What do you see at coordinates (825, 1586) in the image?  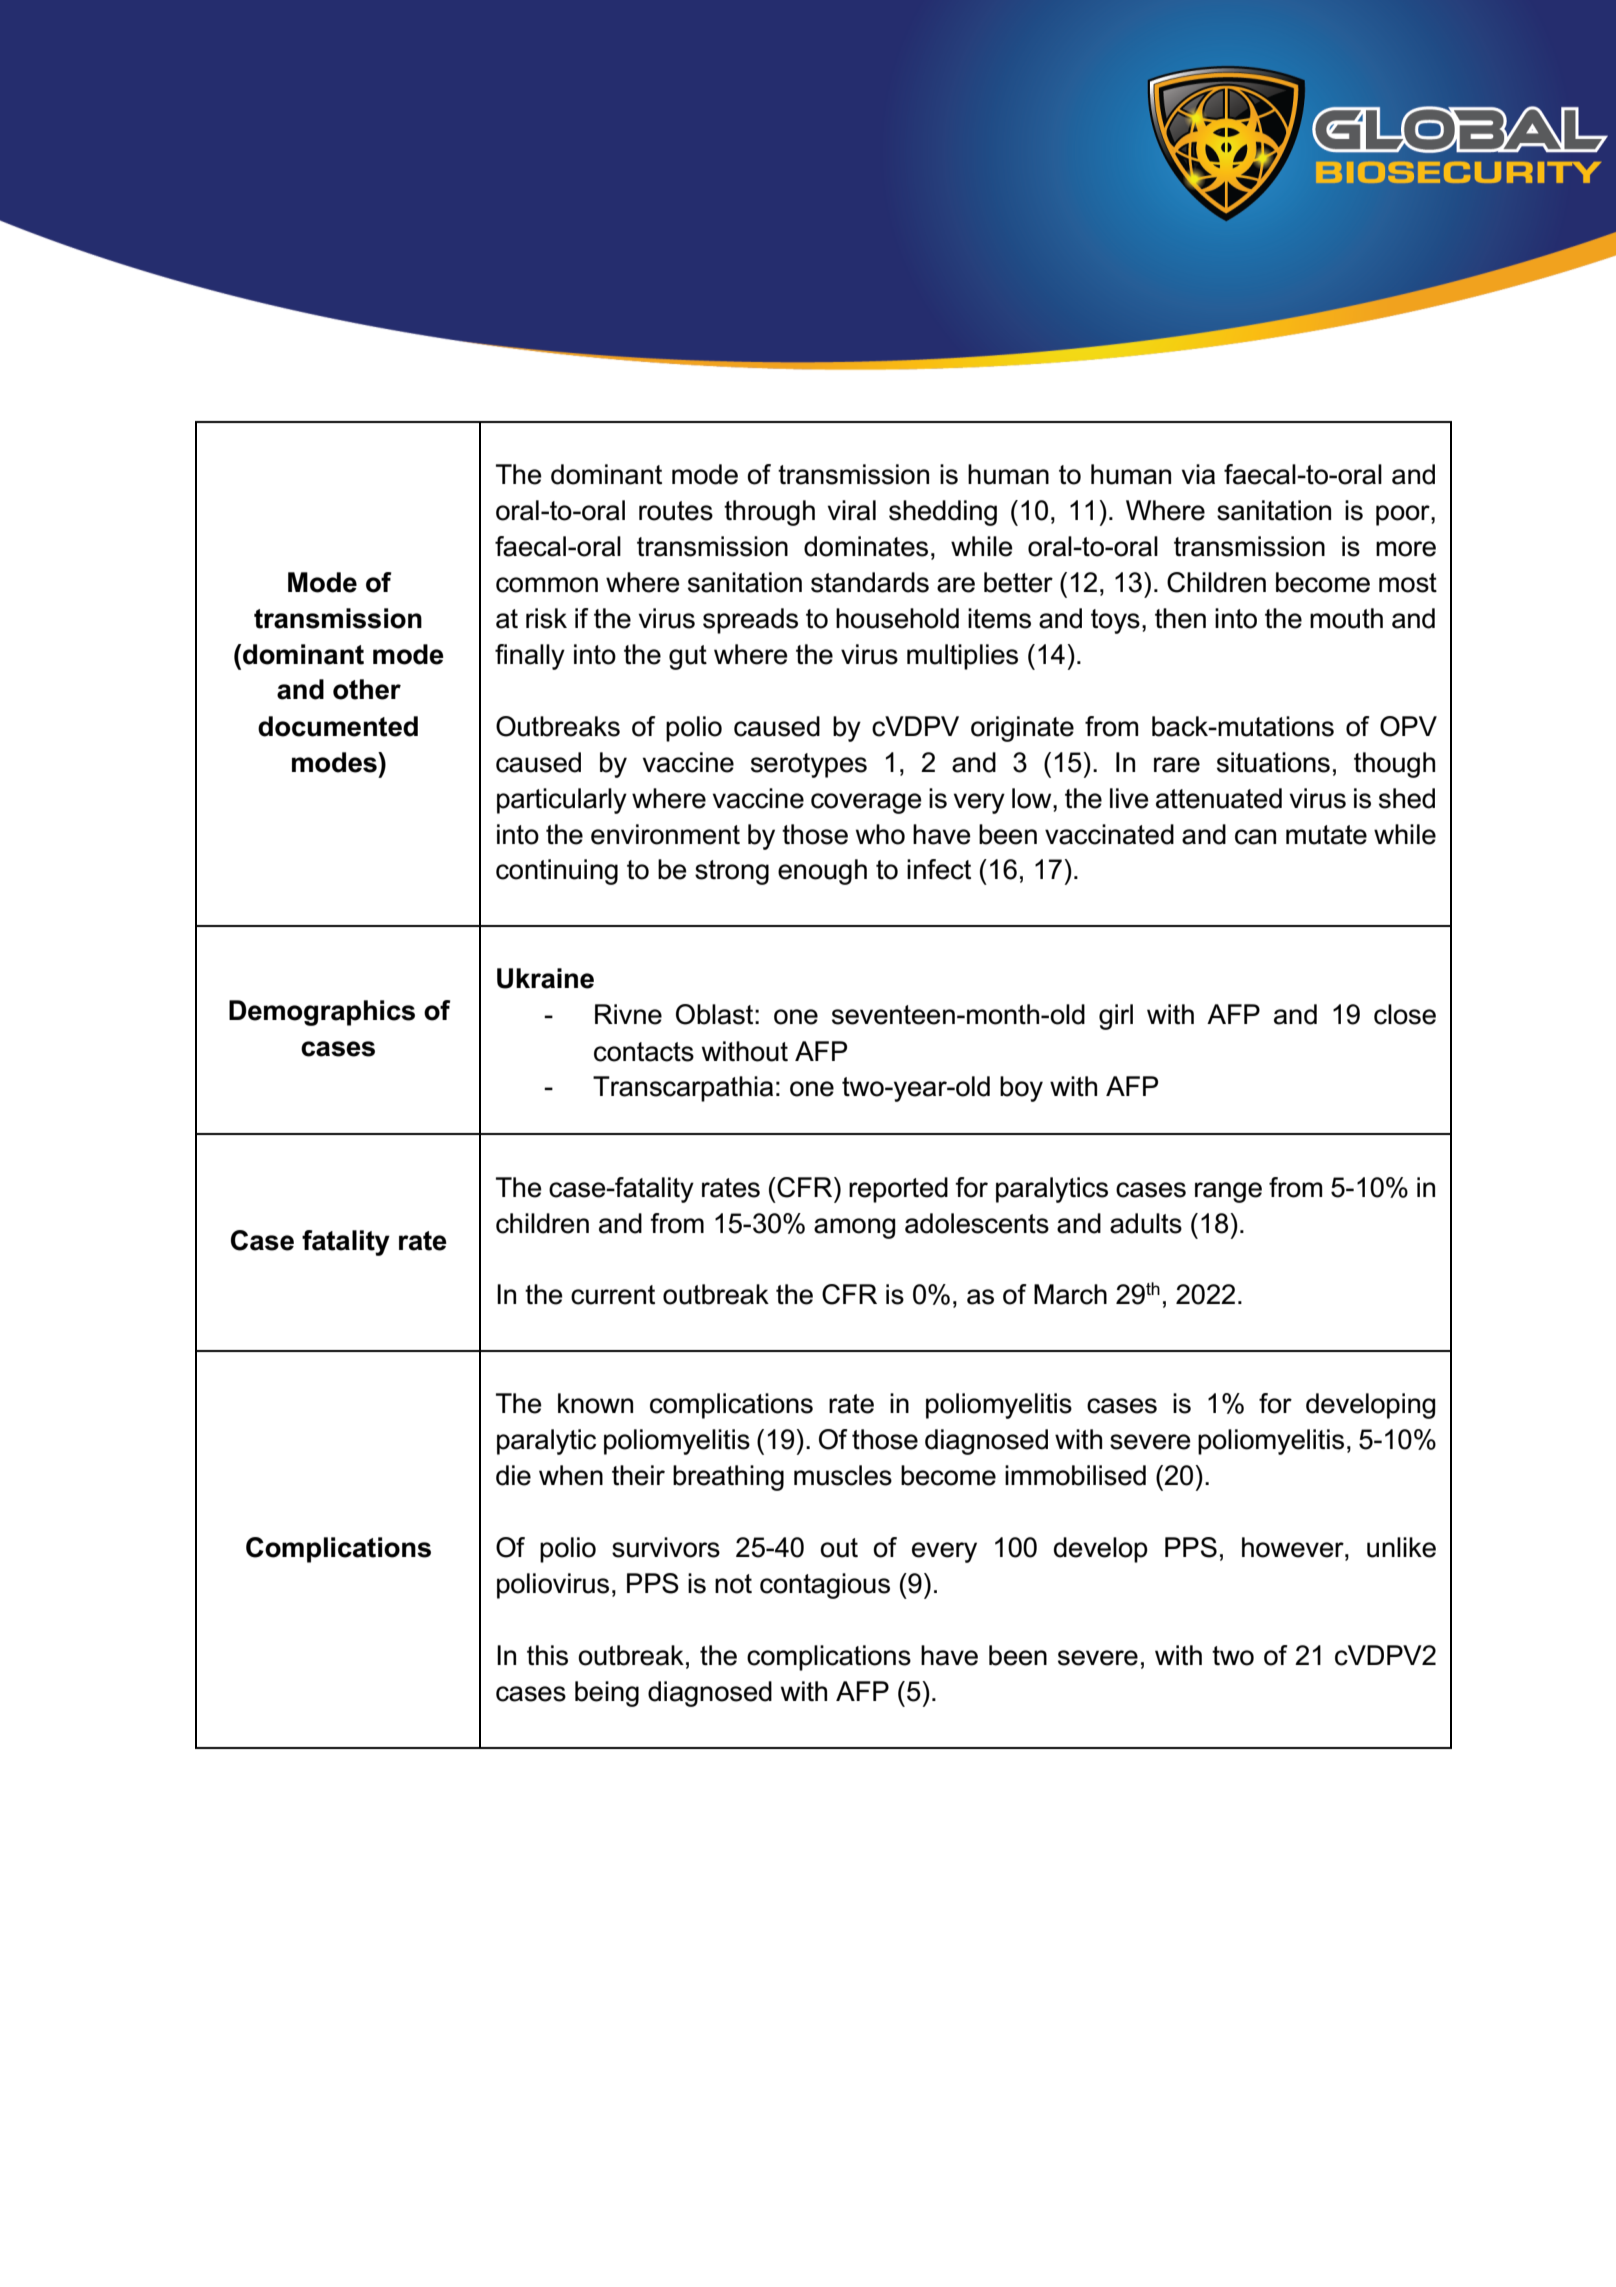 I see `contagious` at bounding box center [825, 1586].
